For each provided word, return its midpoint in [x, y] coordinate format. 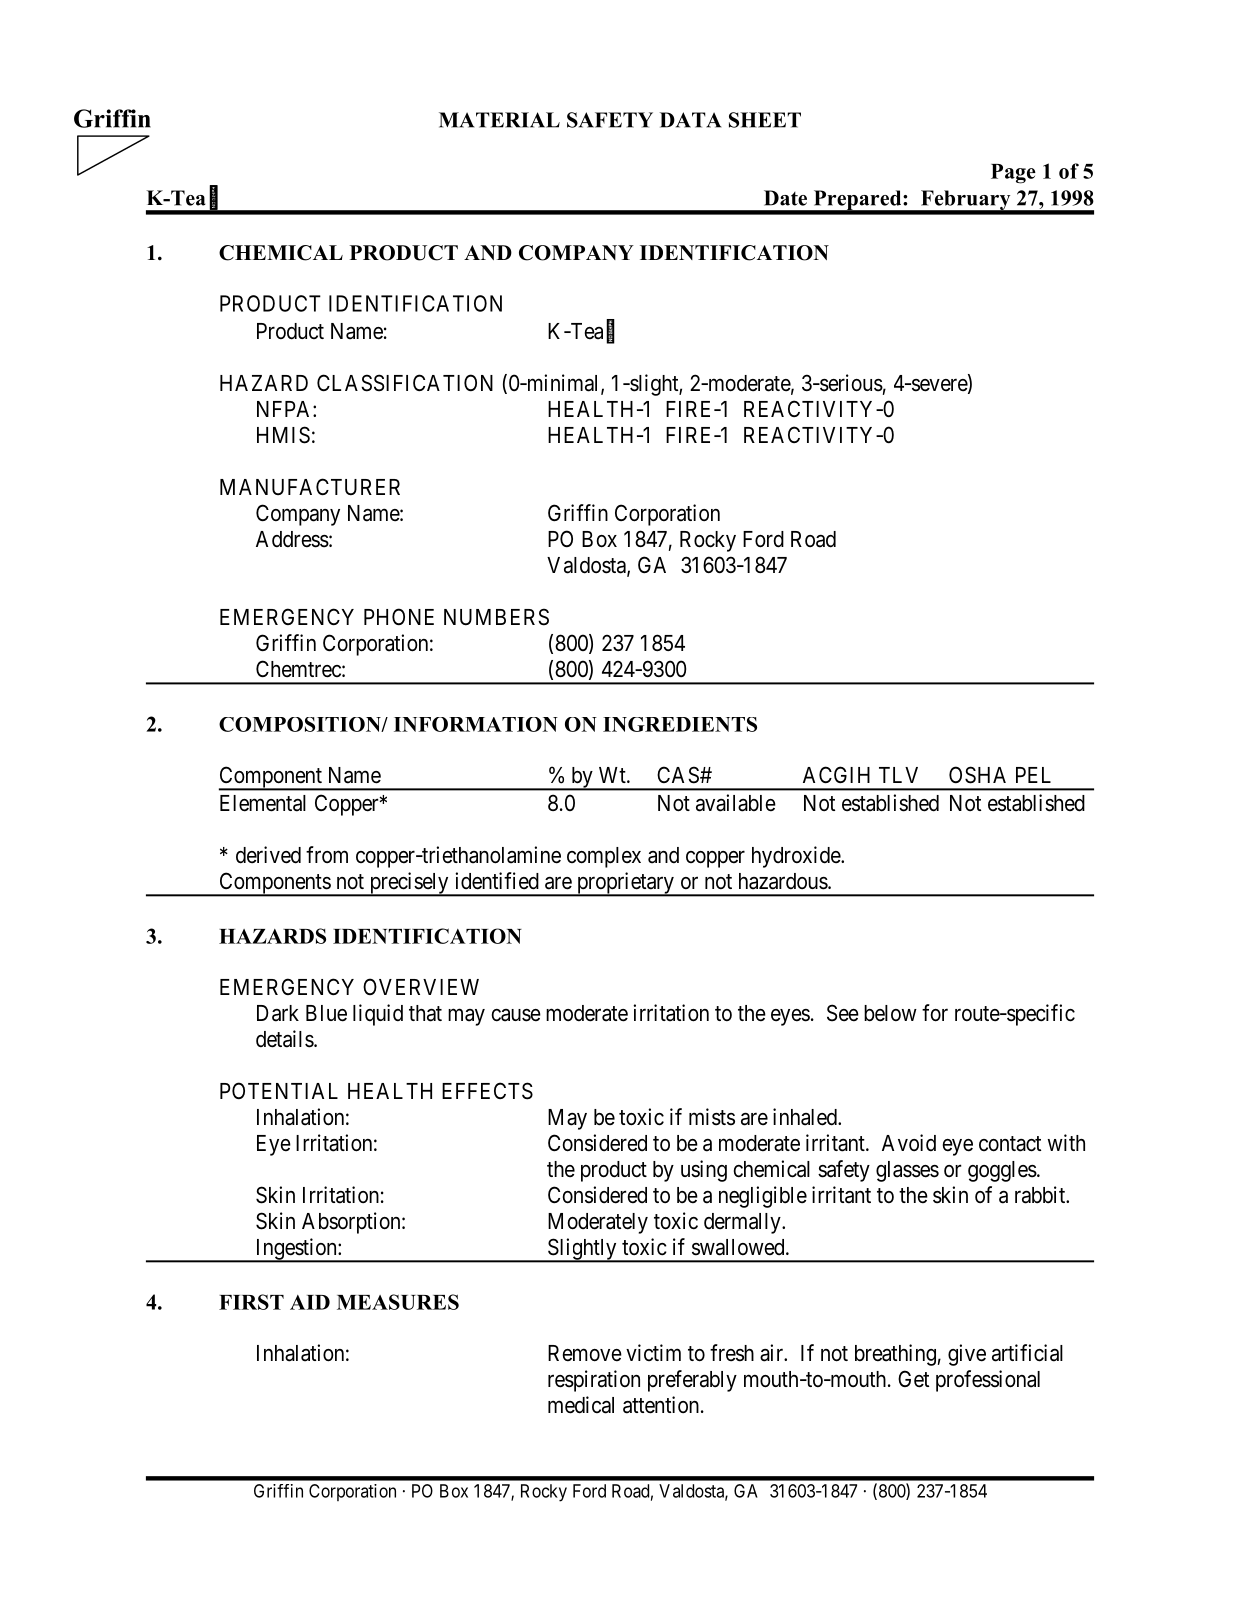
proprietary [625, 884]
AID [310, 1302]
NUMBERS [496, 617]
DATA [690, 120]
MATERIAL [499, 120]
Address [292, 539]
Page [1013, 174]
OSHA [977, 775]
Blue [326, 1013]
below [890, 1013]
